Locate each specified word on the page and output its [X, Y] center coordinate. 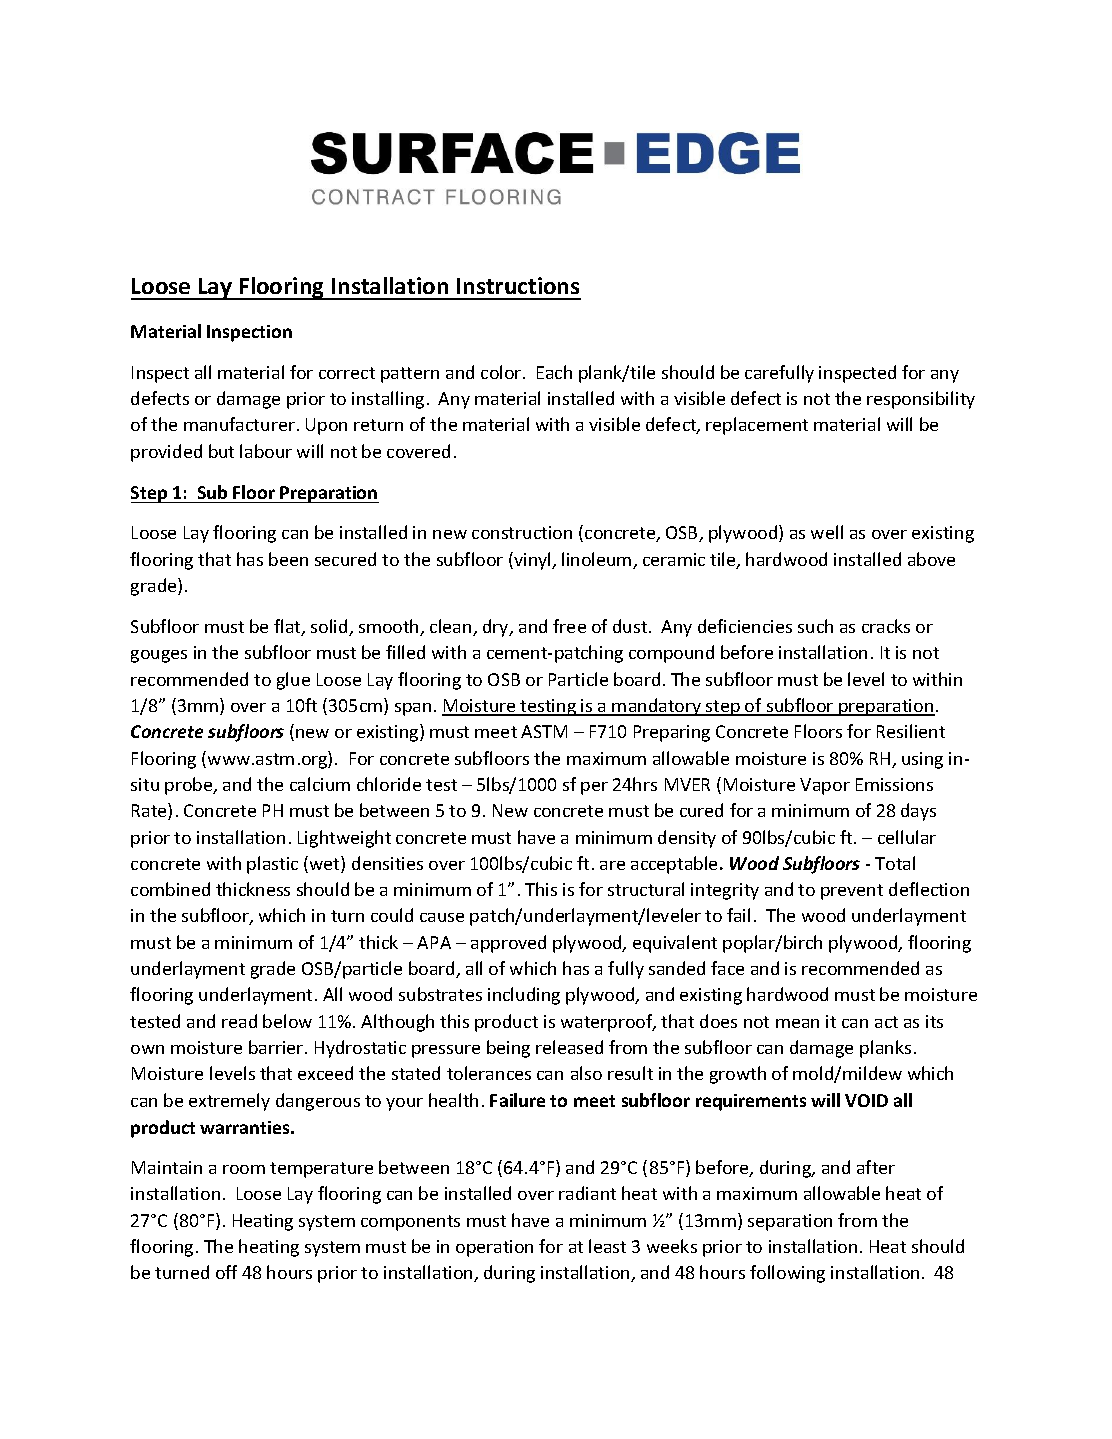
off [226, 1272]
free [569, 626]
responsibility [921, 400]
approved [508, 944]
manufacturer [239, 424]
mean [797, 1023]
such [815, 626]
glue [293, 681]
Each [554, 372]
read [239, 1021]
